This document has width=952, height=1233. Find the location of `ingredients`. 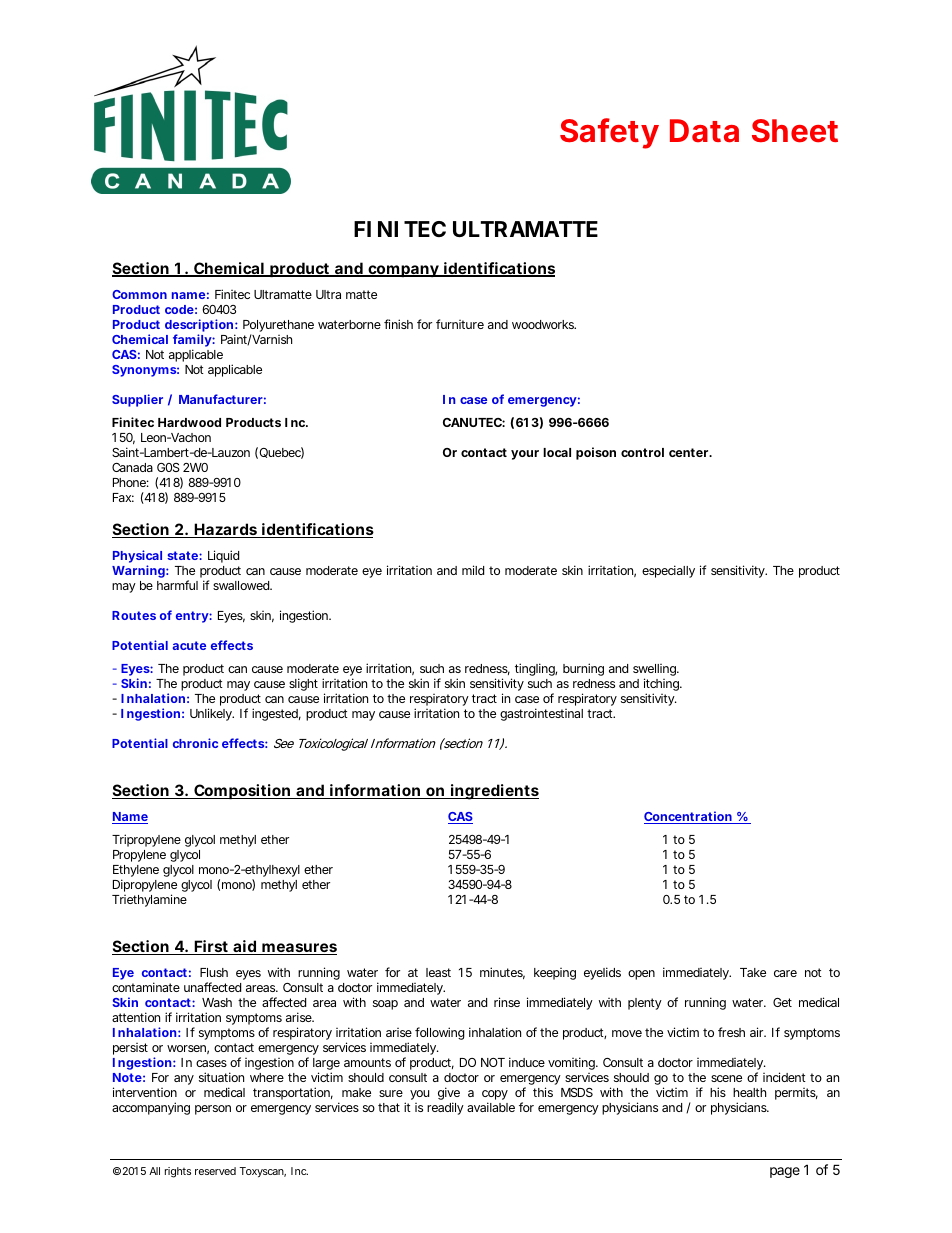

ingredients is located at coordinates (494, 792).
